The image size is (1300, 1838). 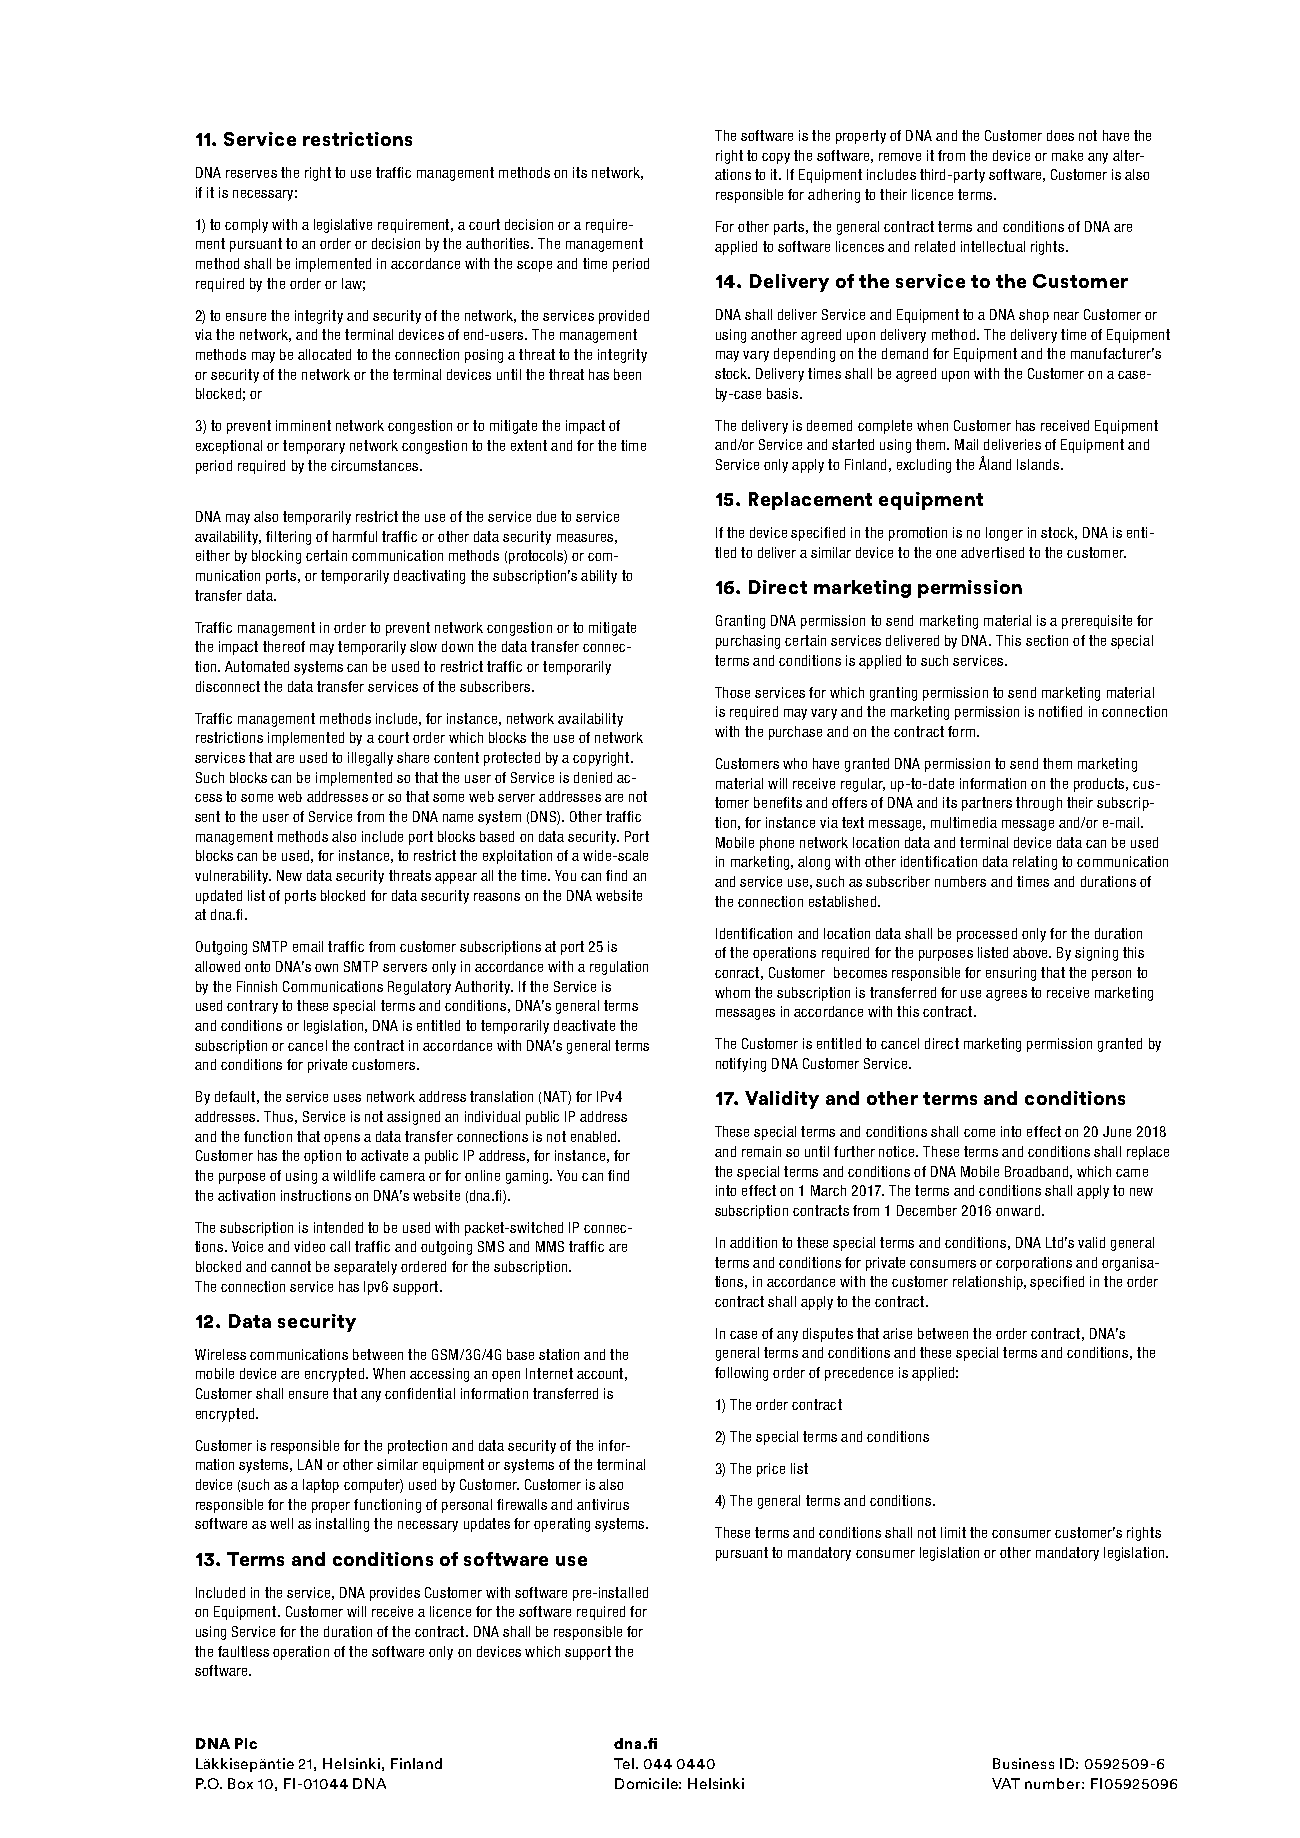 I want to click on cannot, so click(x=291, y=1266).
